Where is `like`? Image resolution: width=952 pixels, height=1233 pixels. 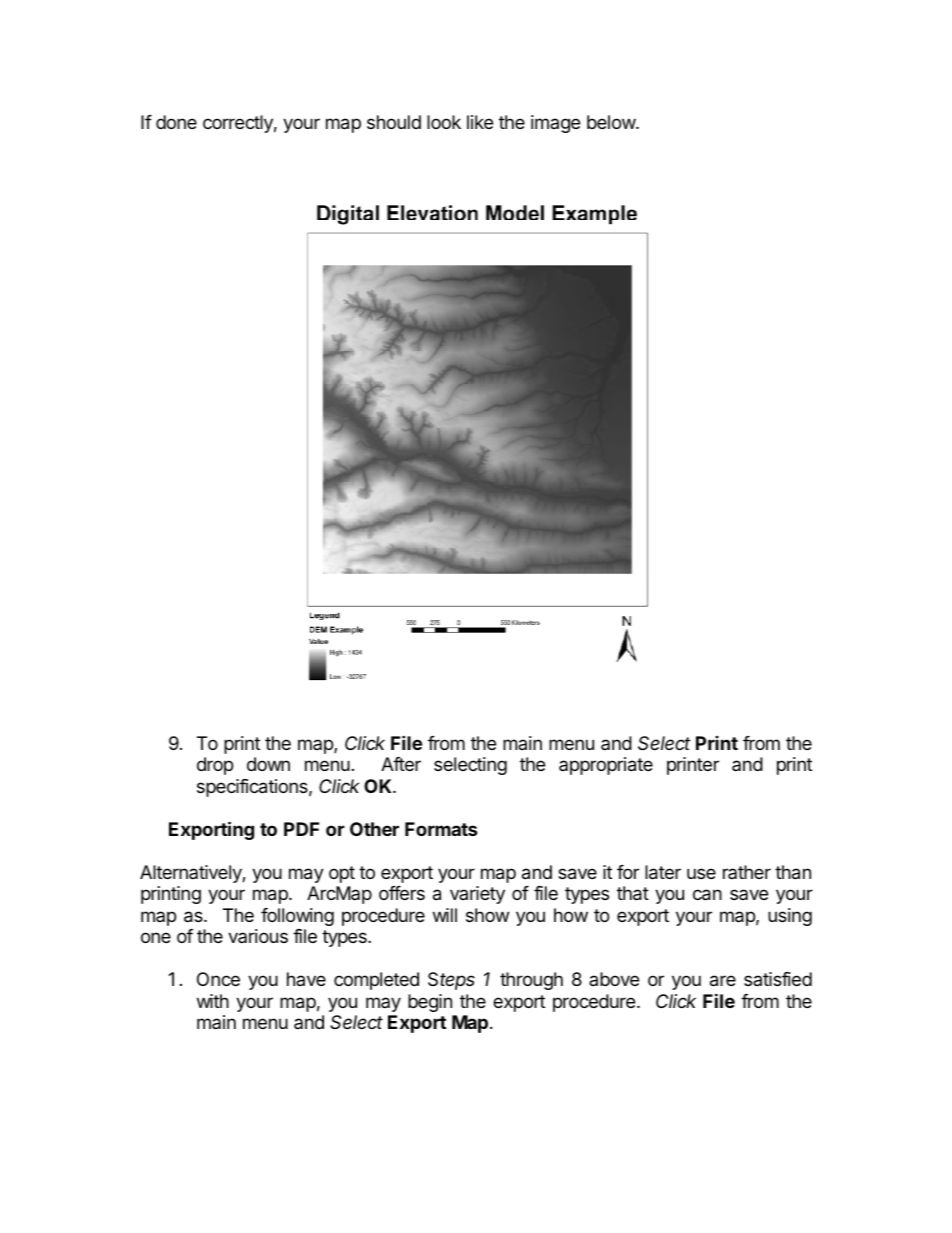
like is located at coordinates (480, 122).
